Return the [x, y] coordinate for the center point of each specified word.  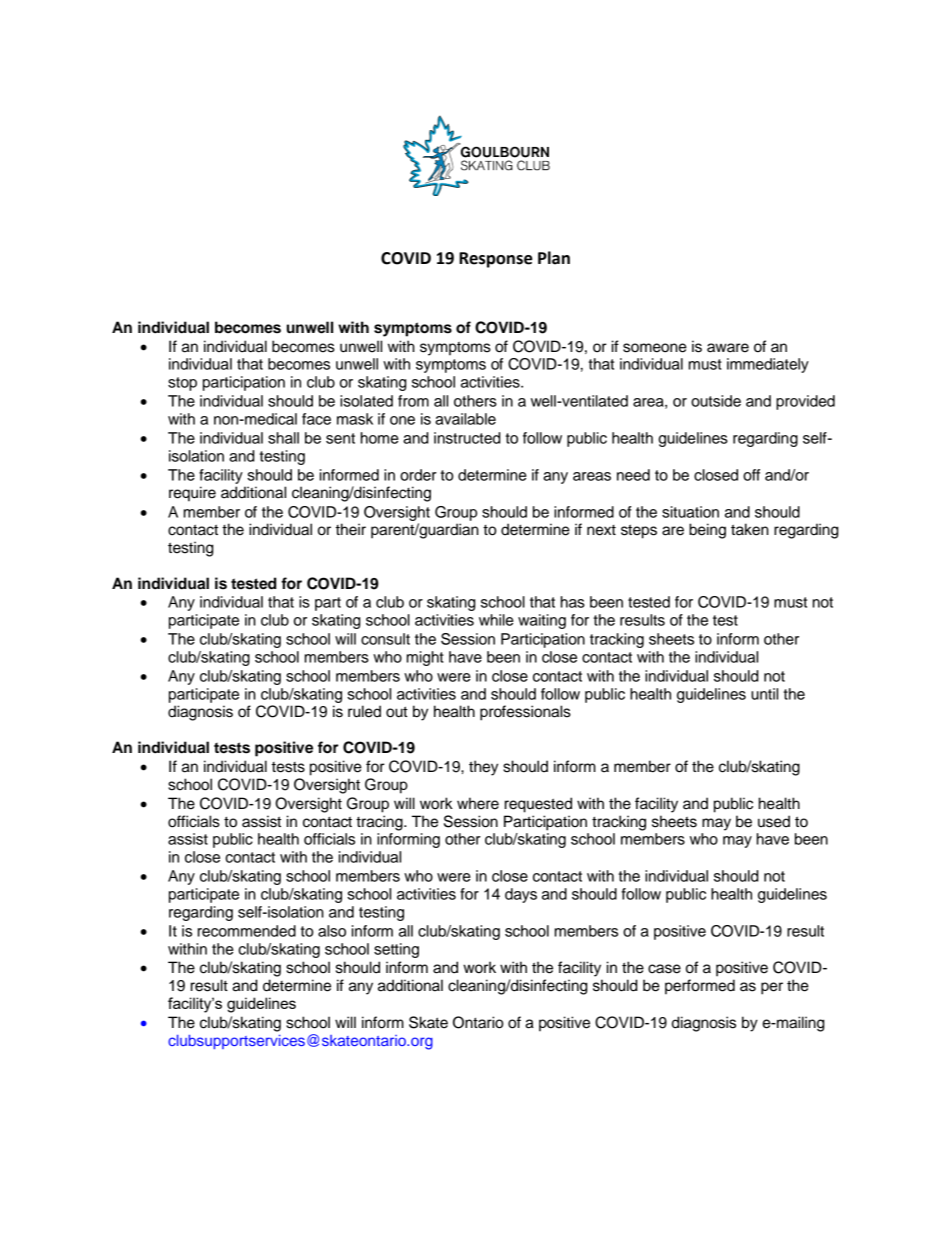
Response [495, 260]
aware [728, 348]
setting [396, 950]
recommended [247, 931]
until [764, 694]
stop [182, 384]
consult [385, 639]
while [496, 620]
